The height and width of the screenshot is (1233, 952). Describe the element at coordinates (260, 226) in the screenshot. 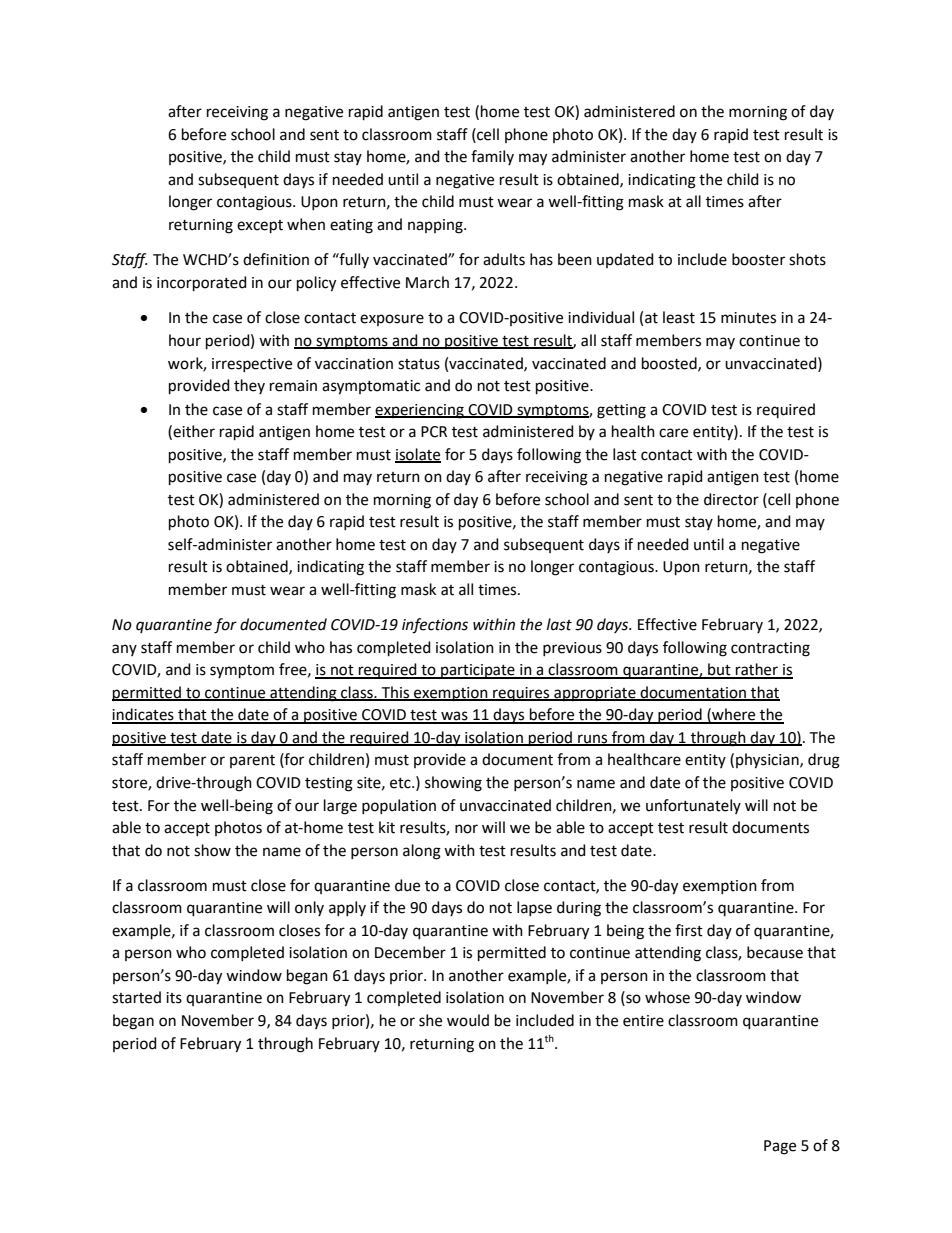

I see `except` at that location.
